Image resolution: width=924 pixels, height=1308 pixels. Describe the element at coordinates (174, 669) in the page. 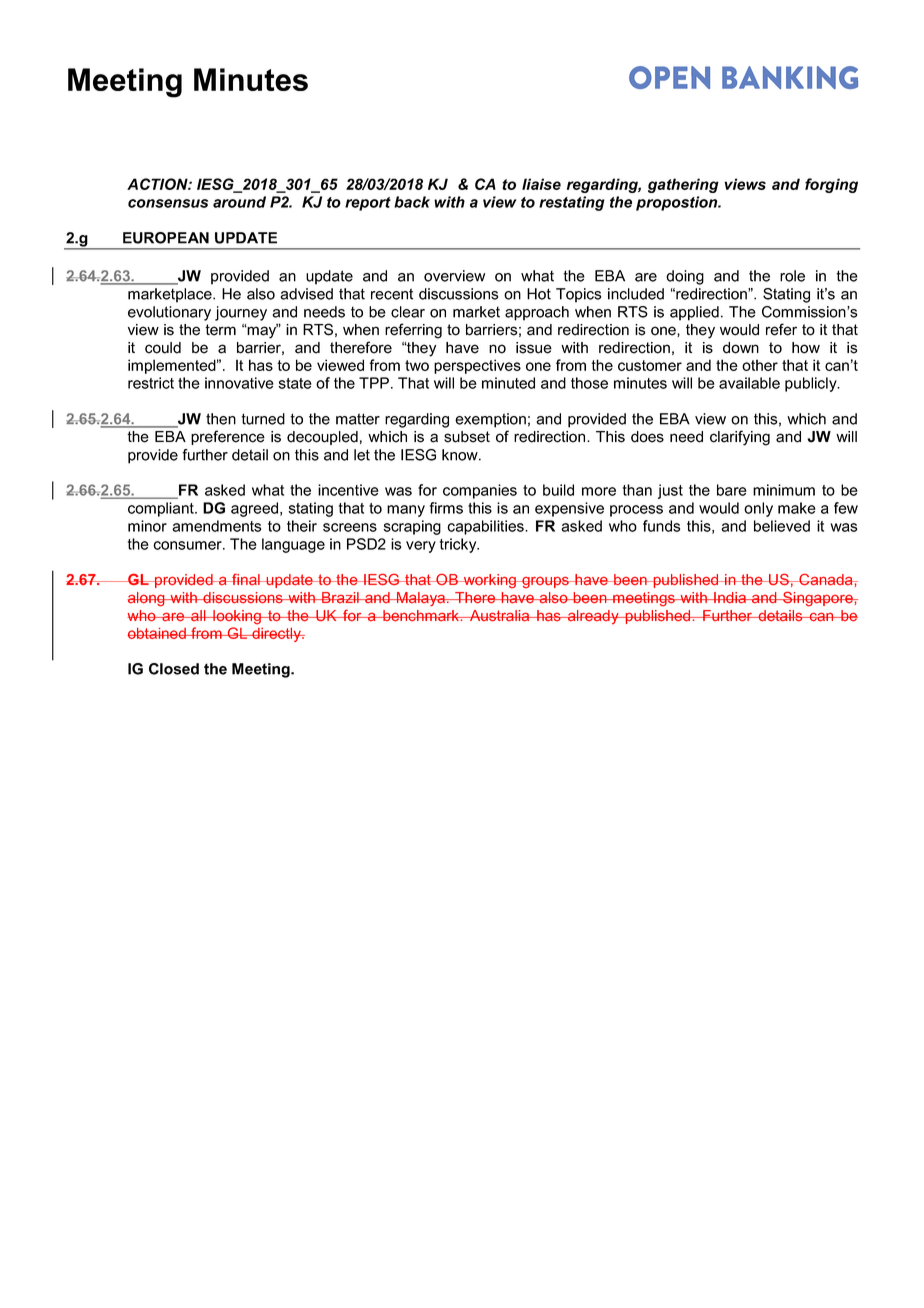

I see `Closed` at that location.
